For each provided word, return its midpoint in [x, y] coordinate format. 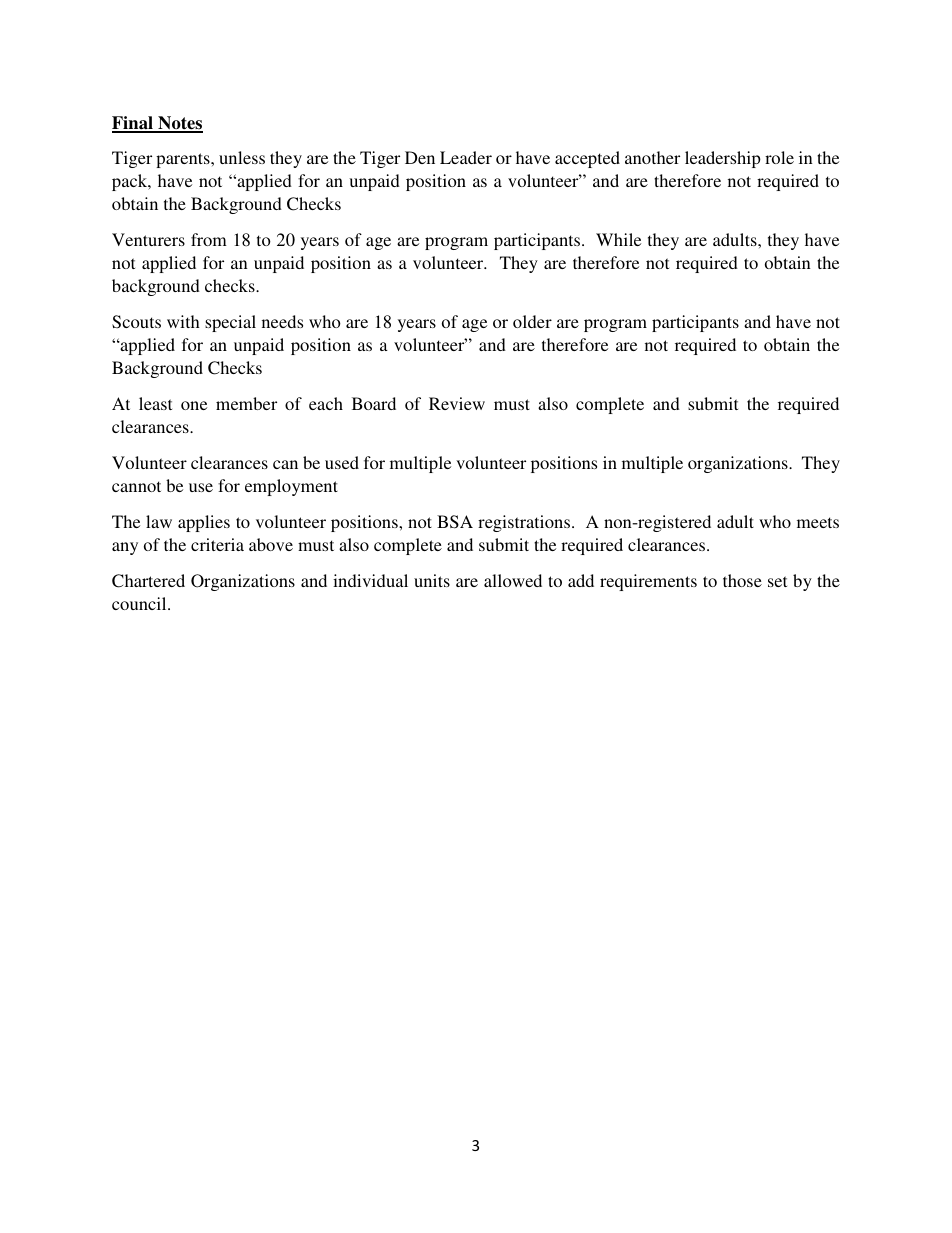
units [432, 580]
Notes [179, 124]
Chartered [148, 581]
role [779, 157]
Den [420, 157]
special [230, 323]
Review [457, 403]
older [532, 321]
